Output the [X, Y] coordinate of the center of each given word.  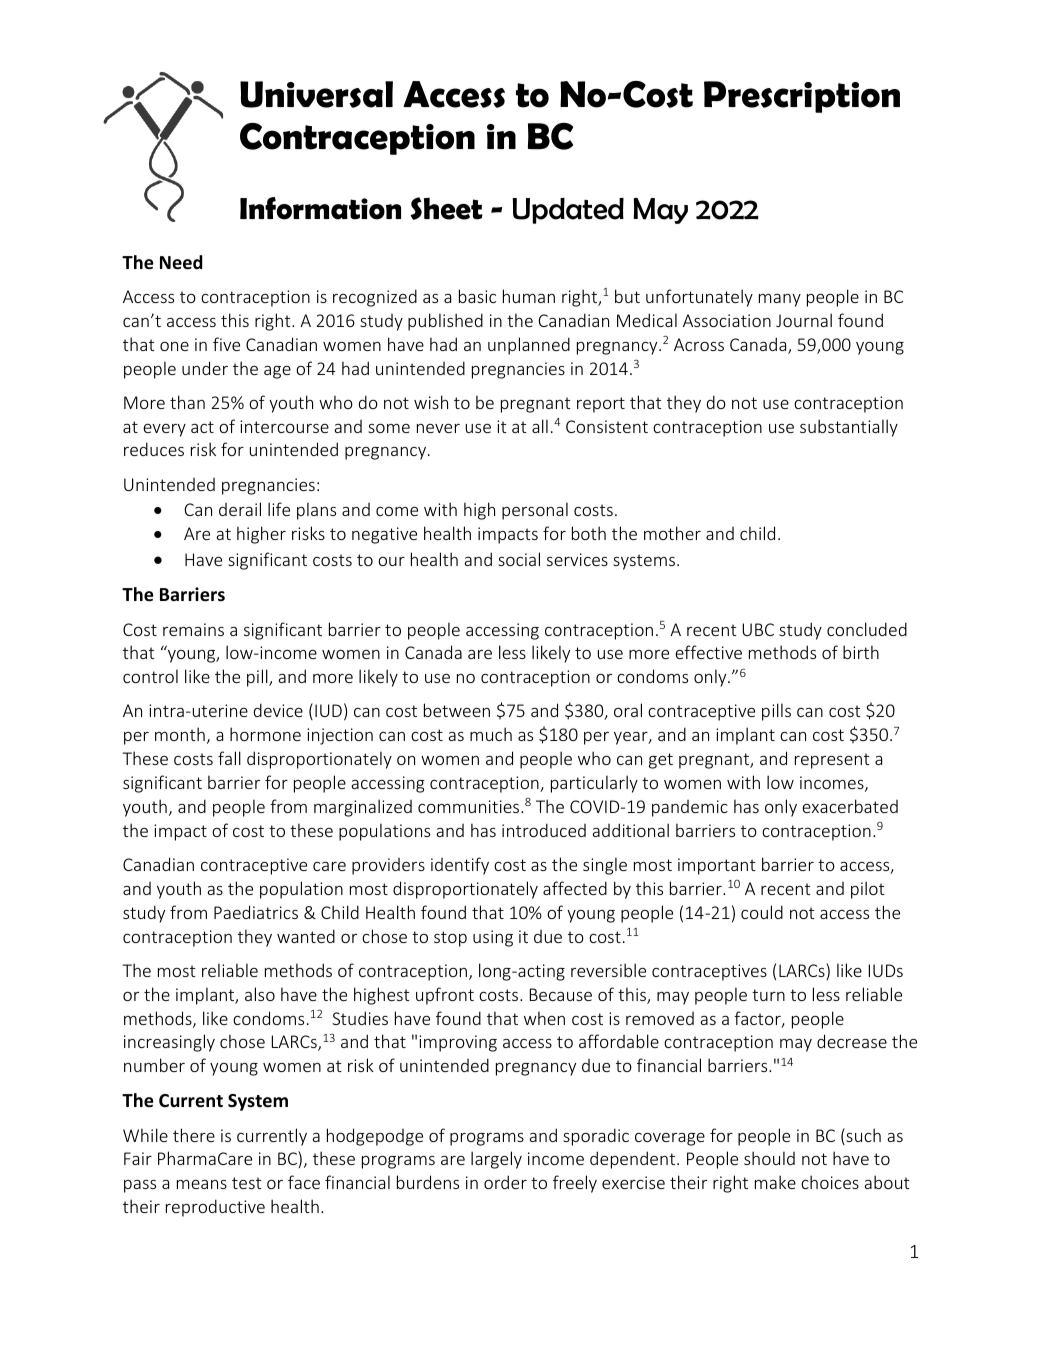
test [247, 1183]
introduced [544, 830]
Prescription [802, 97]
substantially [849, 428]
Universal [316, 94]
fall [229, 758]
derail [240, 509]
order [505, 1182]
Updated [568, 211]
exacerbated [850, 806]
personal [535, 511]
